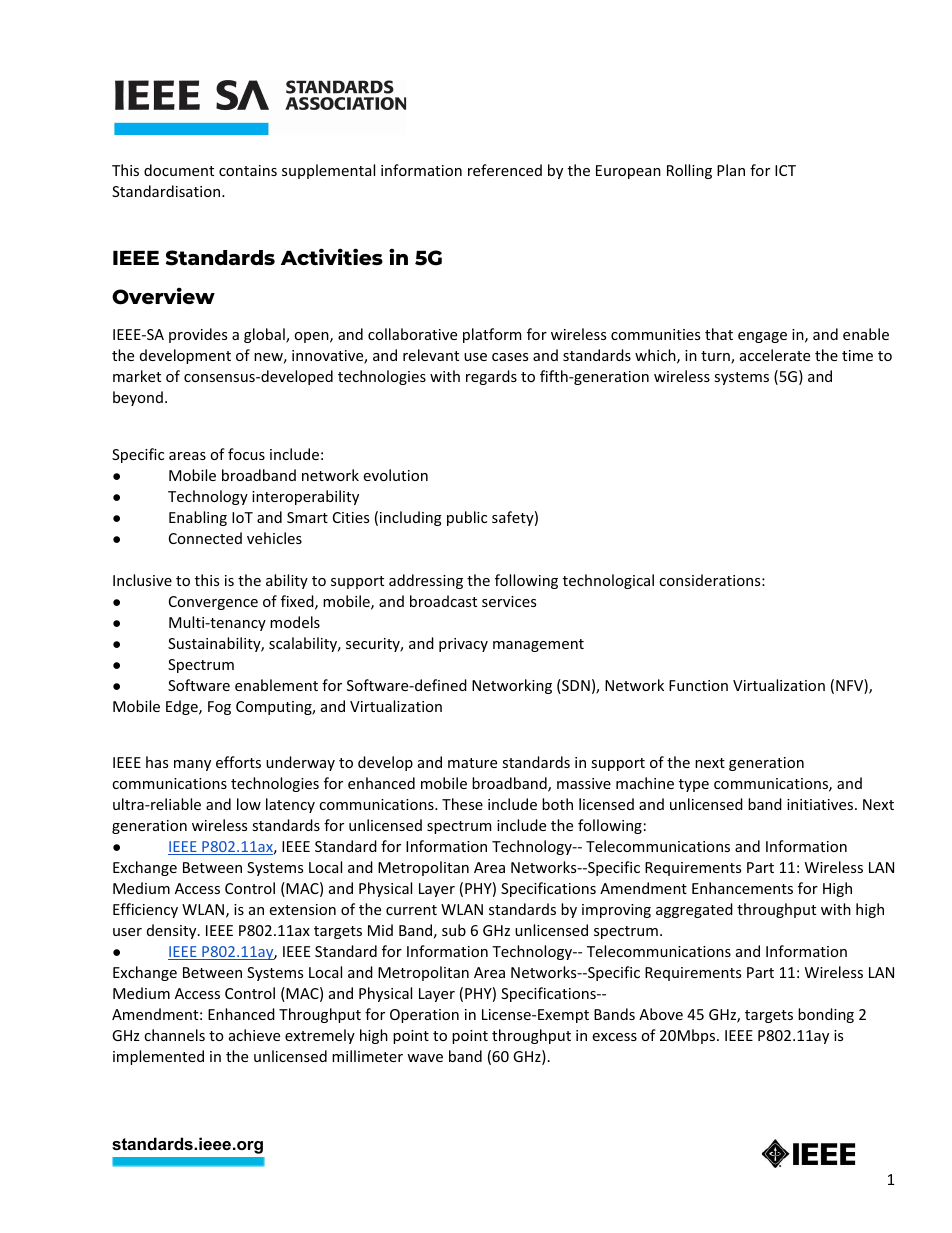  I want to click on referenced, so click(505, 170).
